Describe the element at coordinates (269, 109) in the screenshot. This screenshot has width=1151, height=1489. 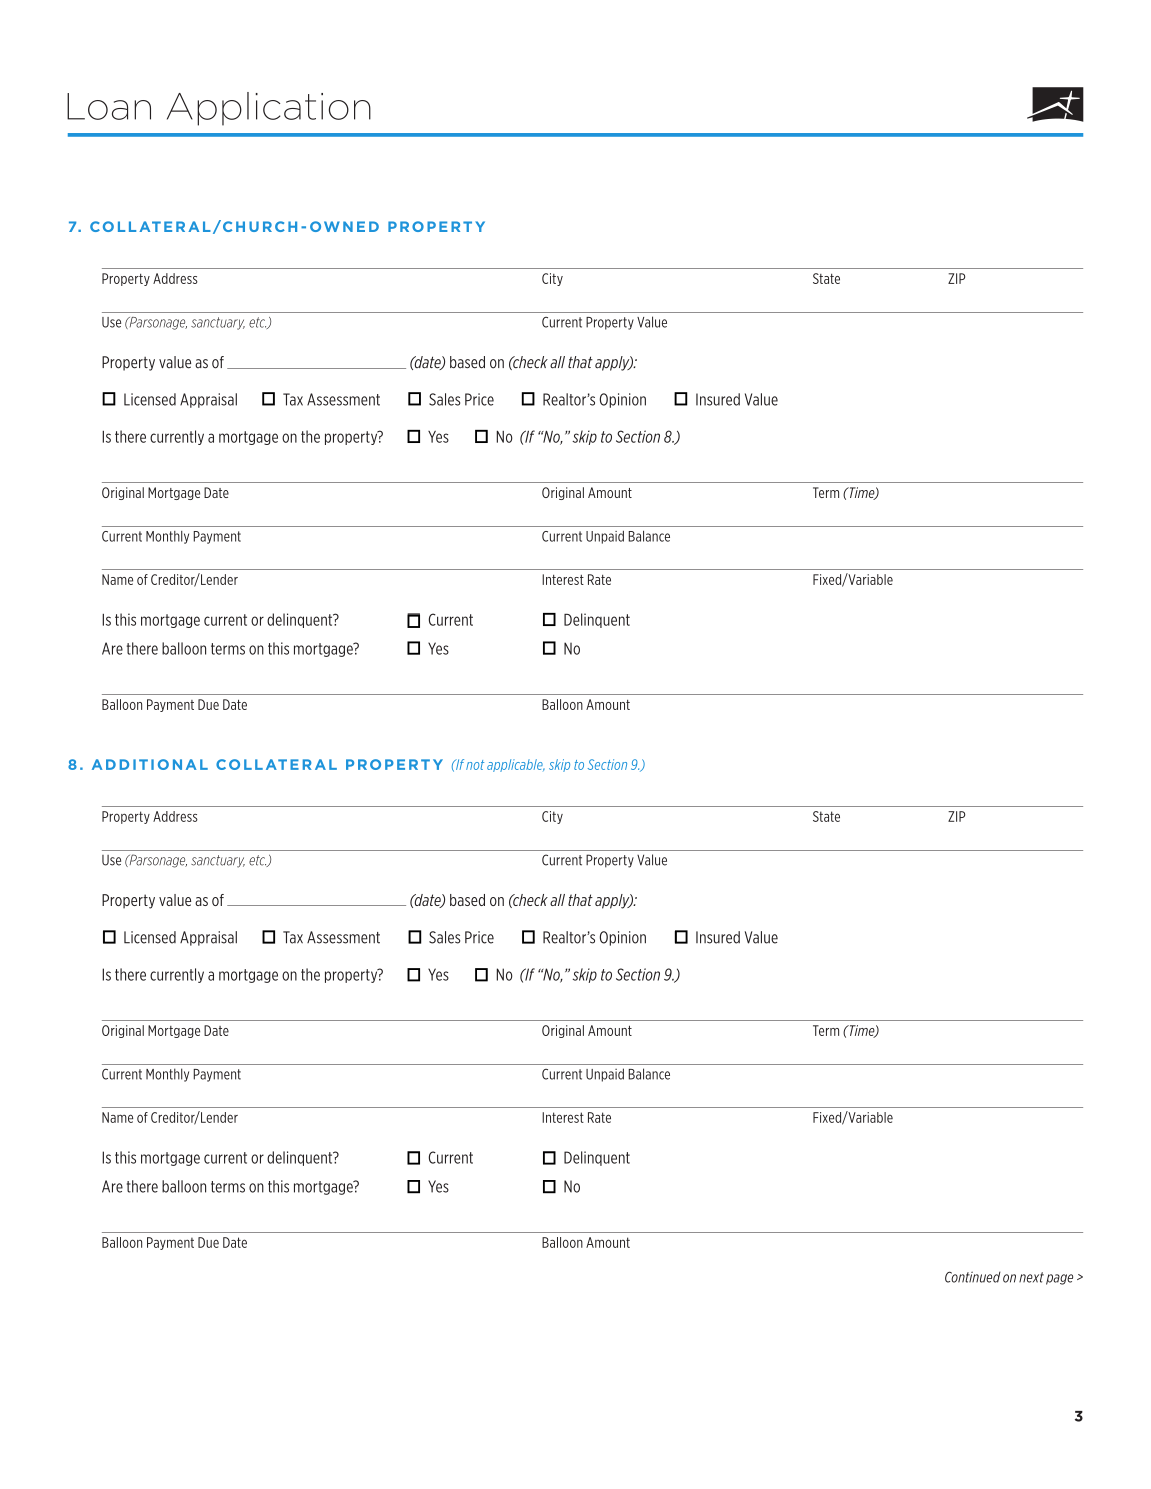
I see `Application` at that location.
